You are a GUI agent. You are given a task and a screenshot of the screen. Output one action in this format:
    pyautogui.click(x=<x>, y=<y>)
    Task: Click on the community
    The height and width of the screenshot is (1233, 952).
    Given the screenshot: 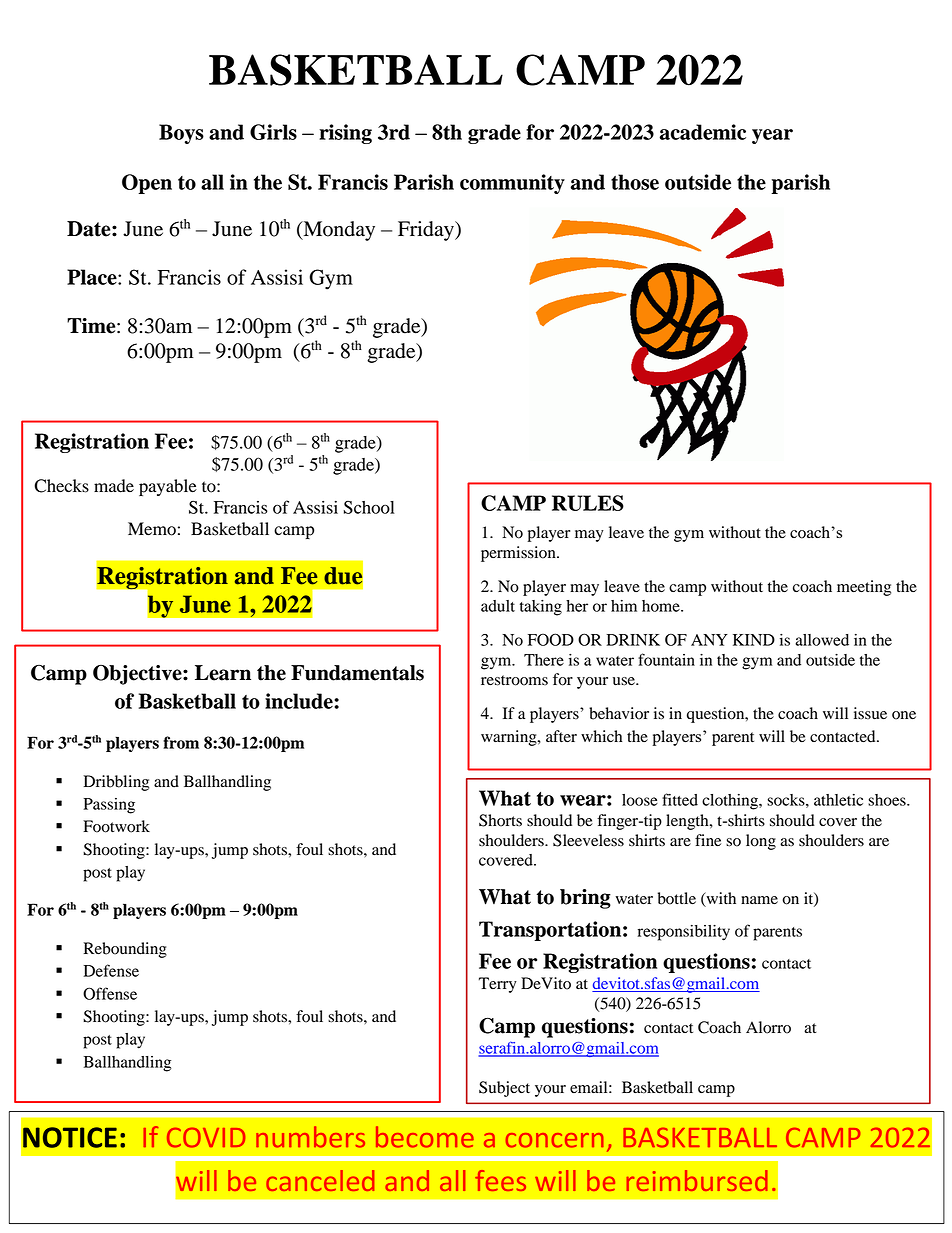 What is the action you would take?
    pyautogui.click(x=512, y=184)
